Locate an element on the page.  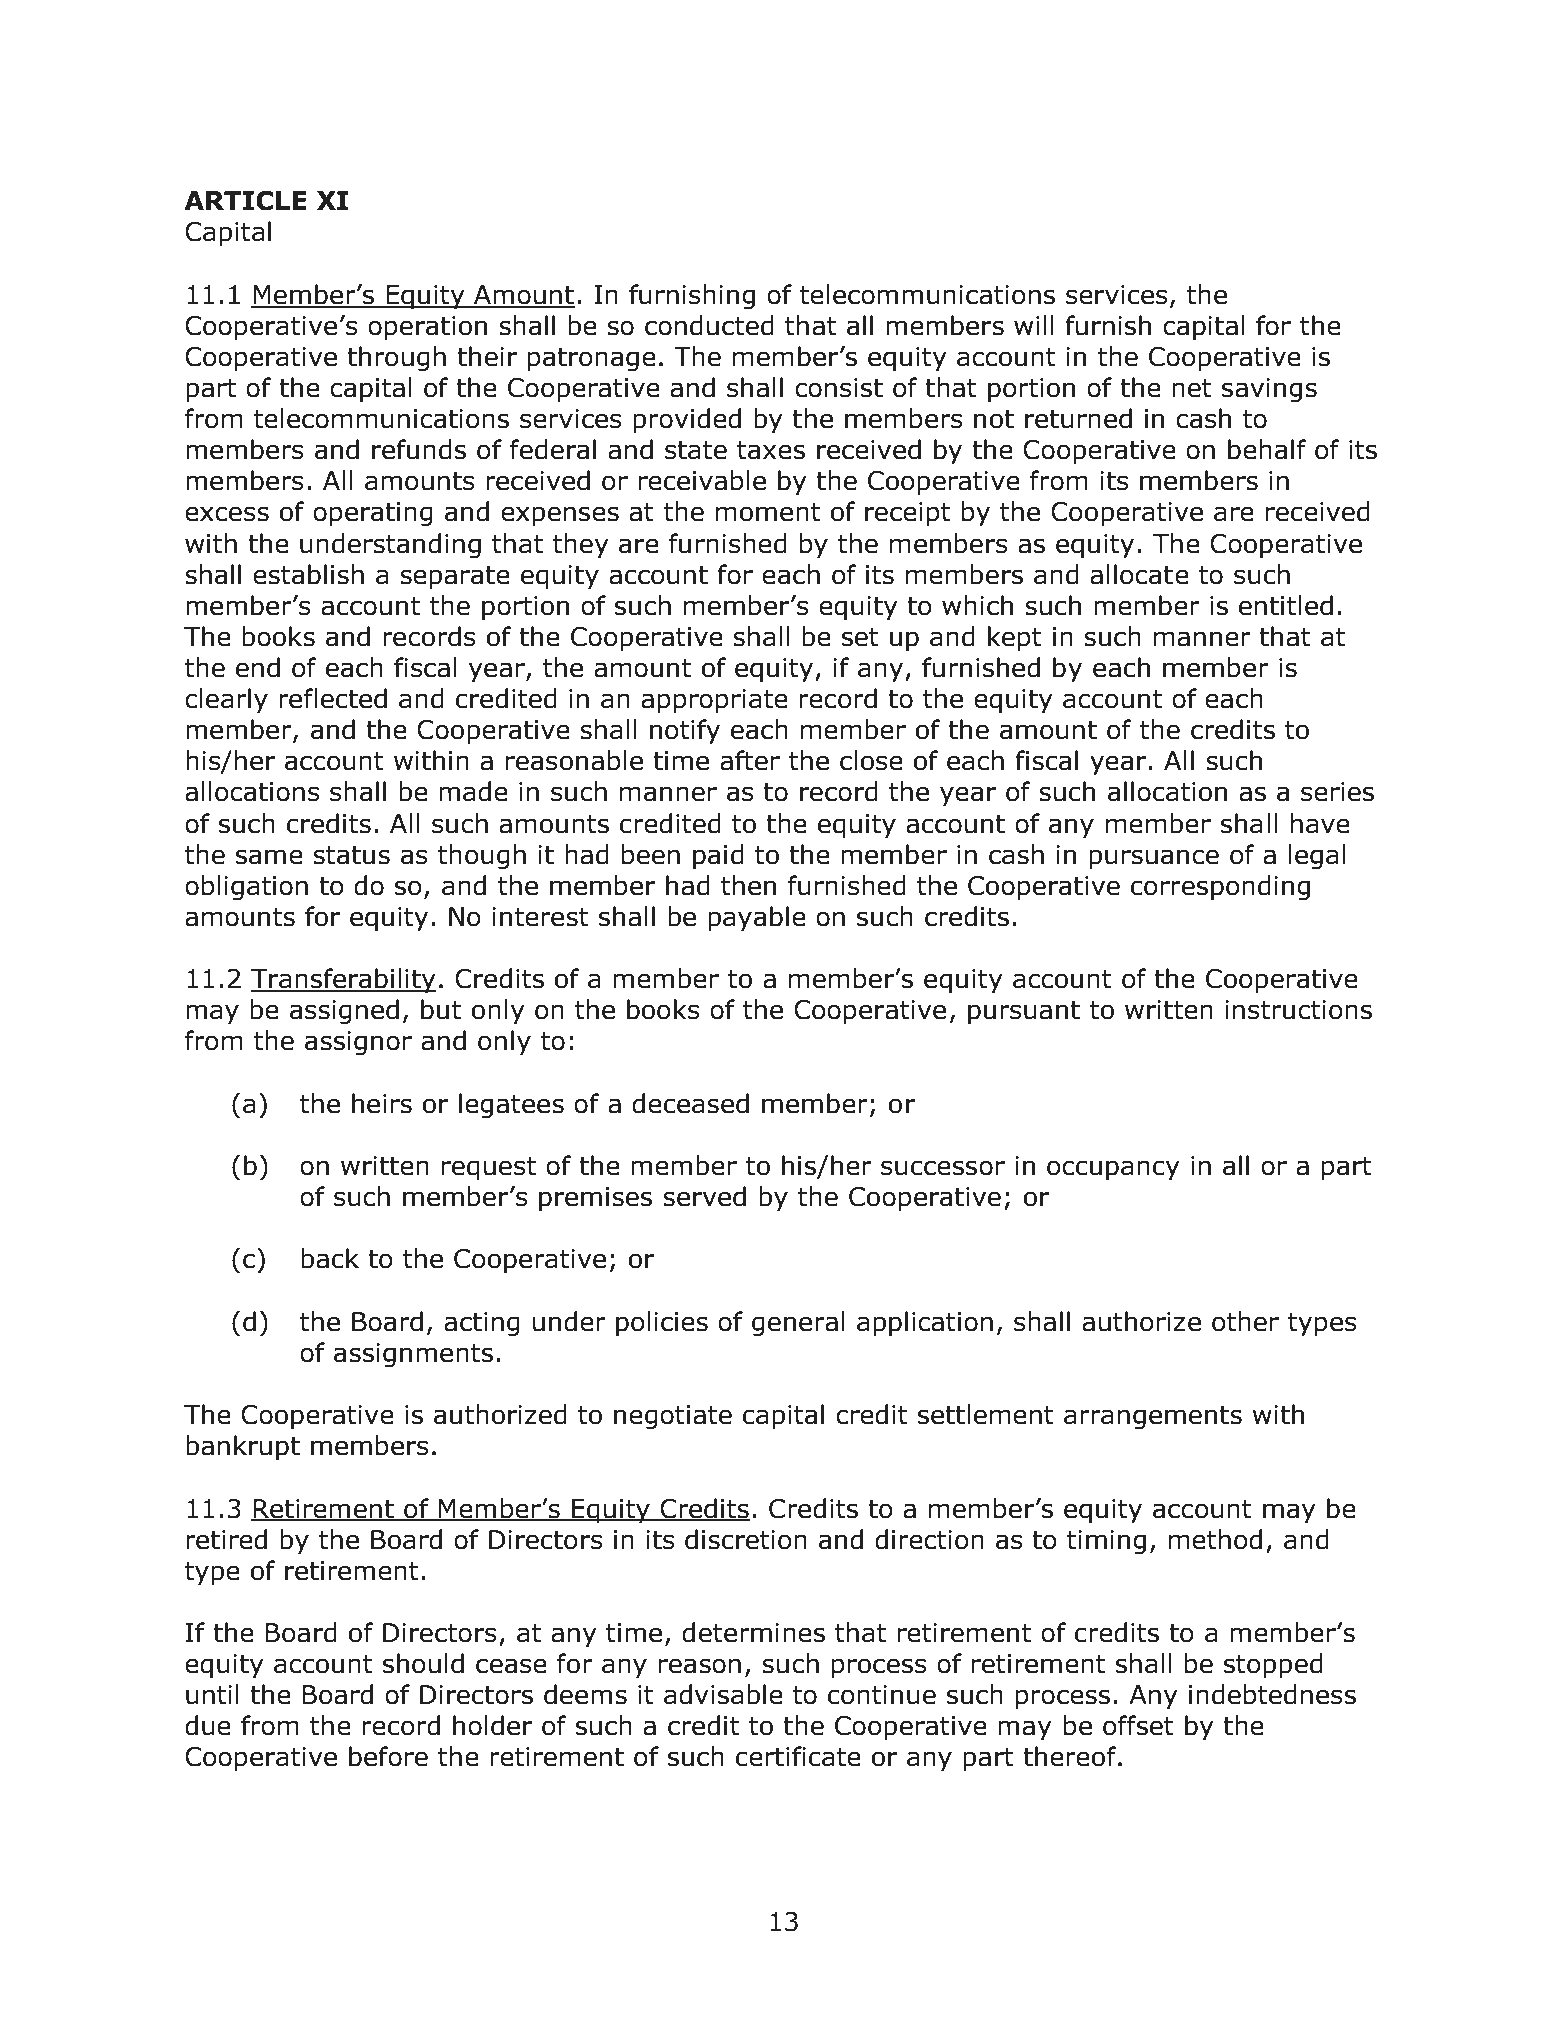
Transferability is located at coordinates (343, 981).
